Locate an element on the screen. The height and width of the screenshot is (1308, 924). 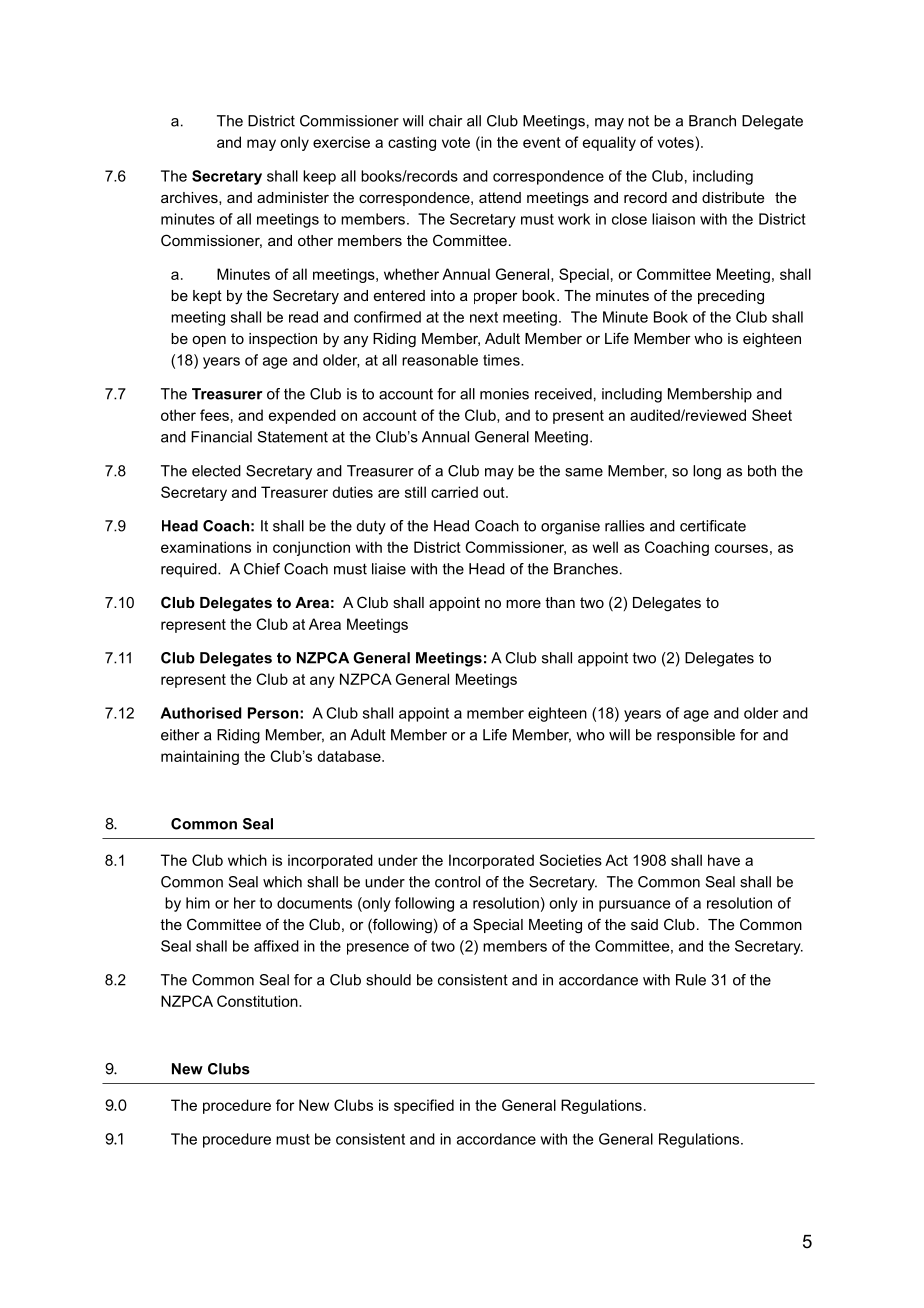
distribute is located at coordinates (733, 197).
